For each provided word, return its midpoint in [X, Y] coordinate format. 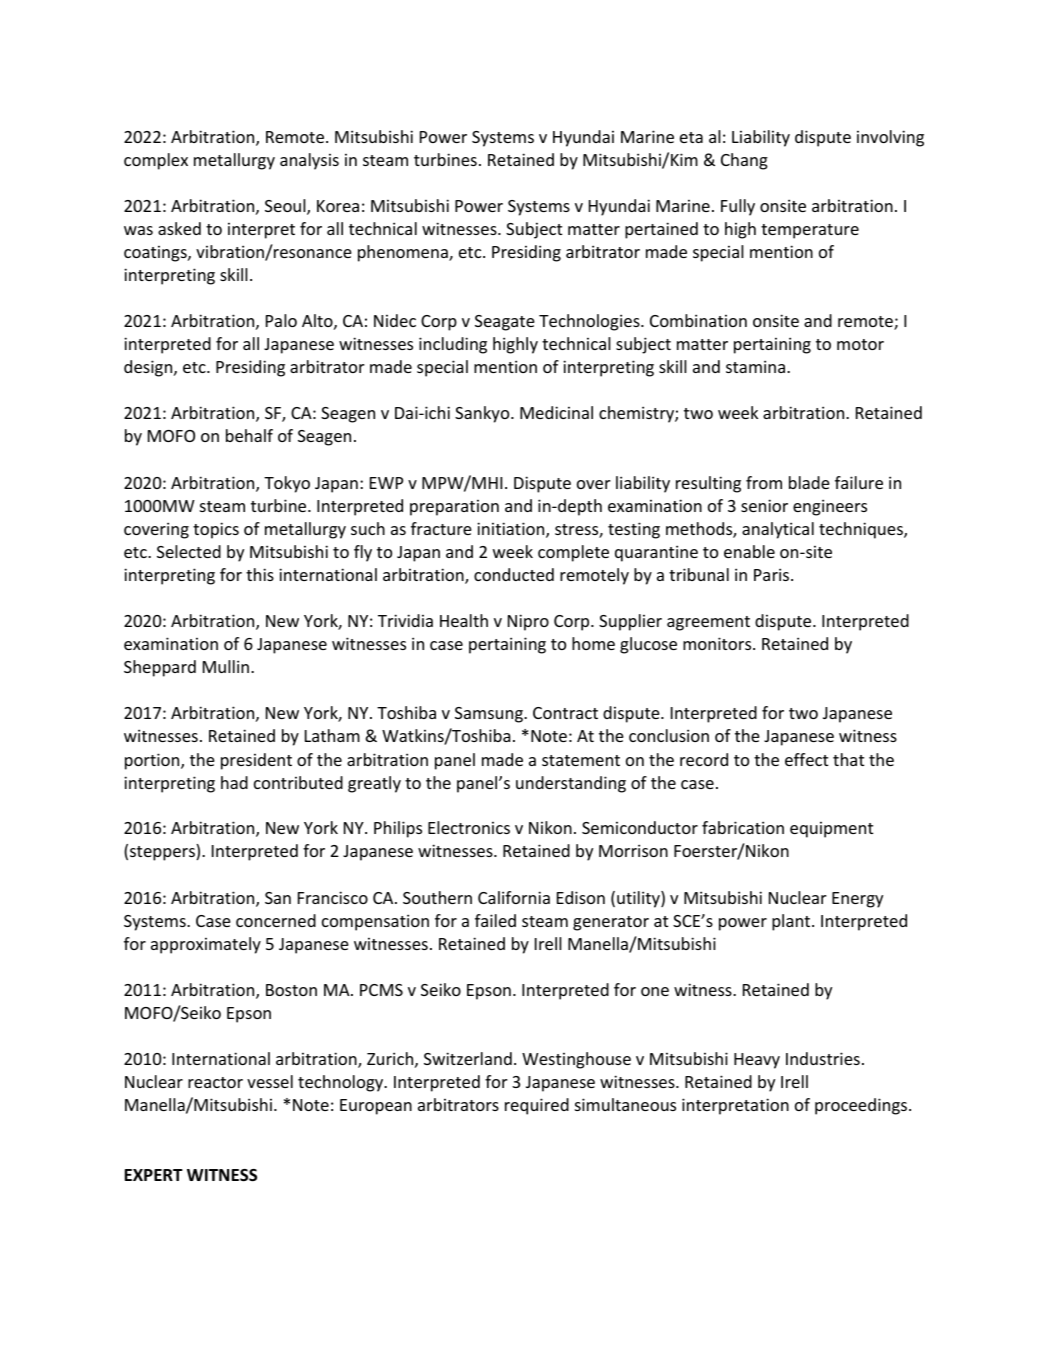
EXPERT [154, 1175]
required [537, 1106]
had [234, 782]
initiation [512, 530]
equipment [831, 830]
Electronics [469, 827]
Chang [744, 161]
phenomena [404, 253]
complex [156, 161]
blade [809, 482]
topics [216, 530]
